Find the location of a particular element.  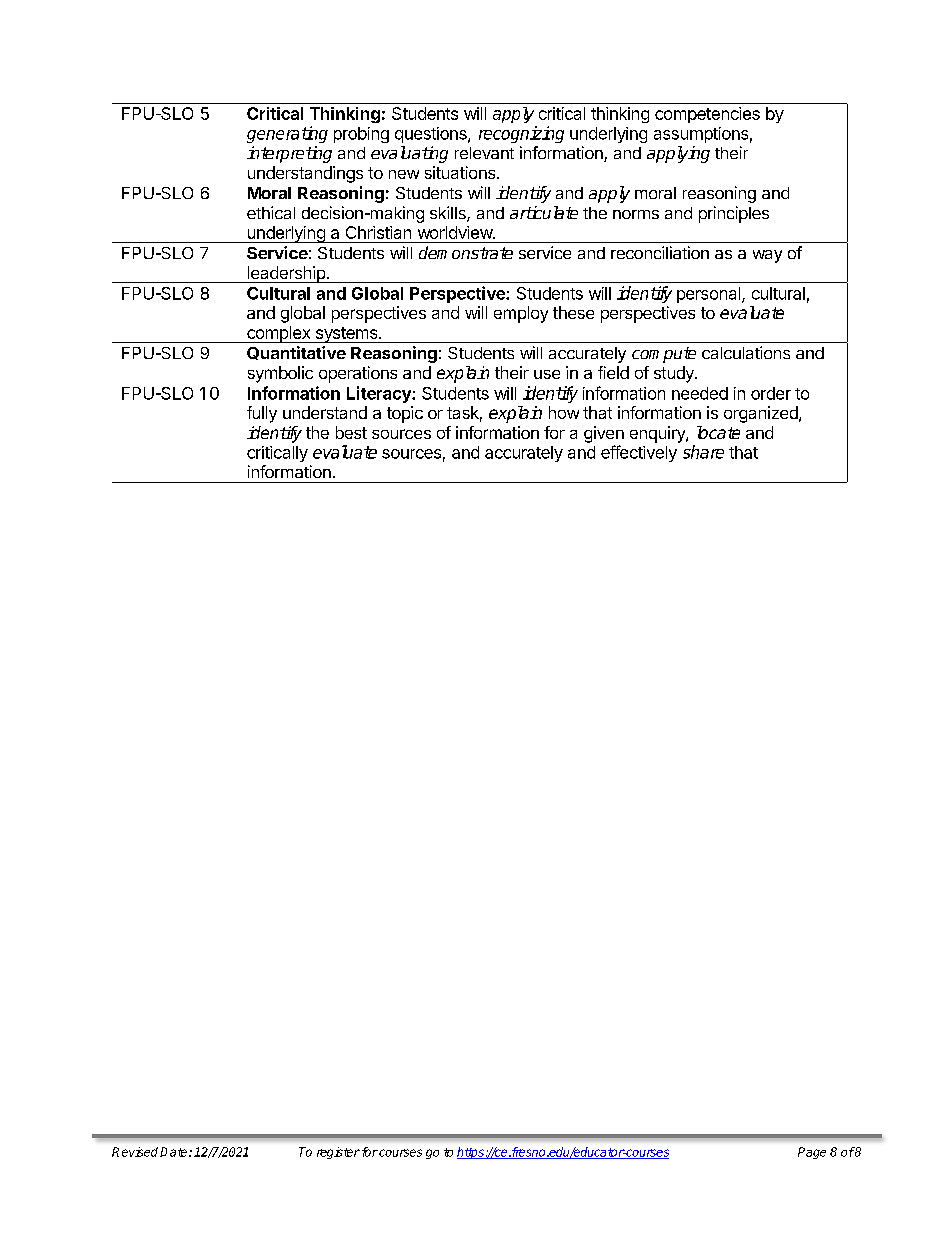

interpreting is located at coordinates (289, 154).
